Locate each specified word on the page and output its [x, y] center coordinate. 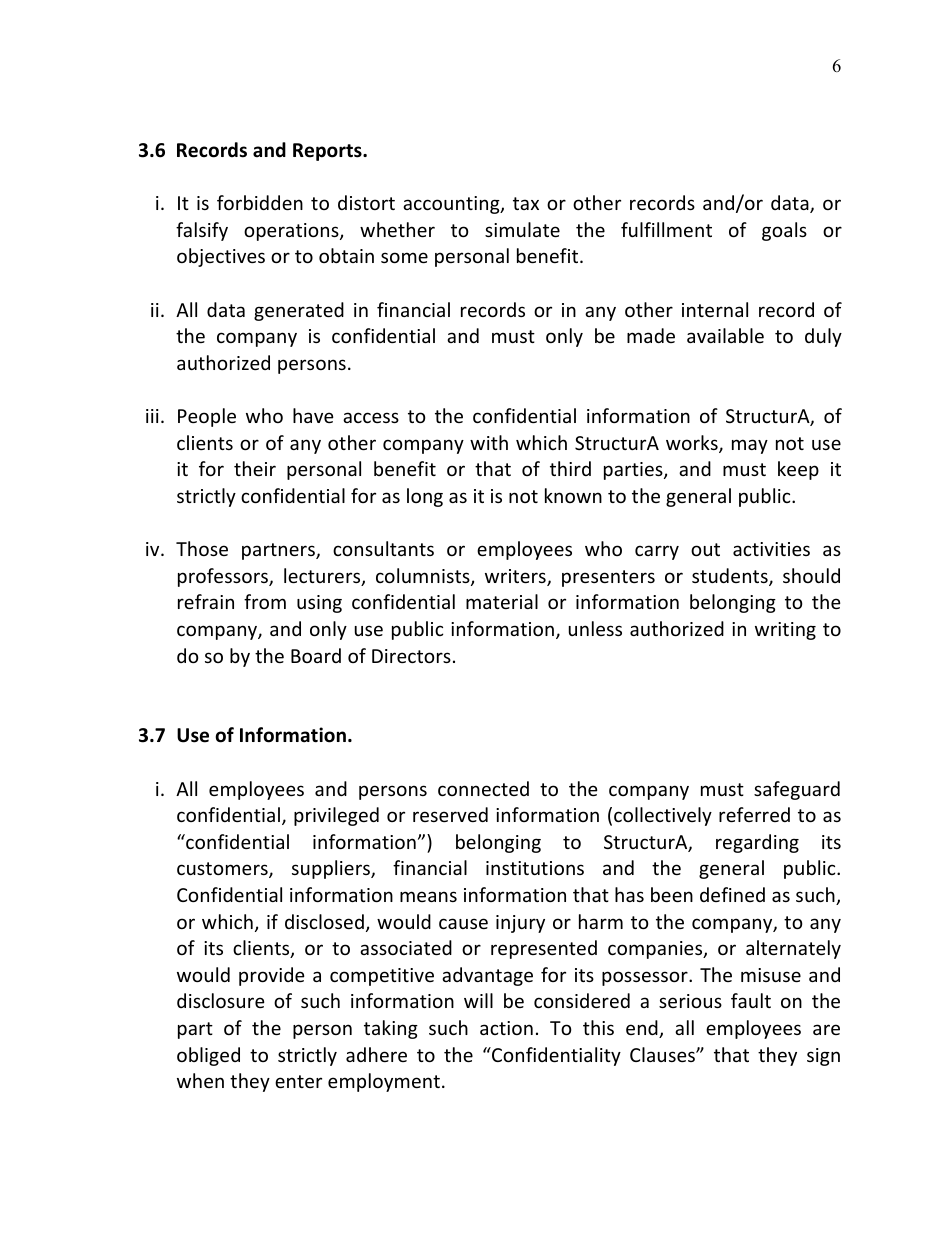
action [506, 1028]
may [750, 446]
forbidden [260, 202]
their [255, 468]
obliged [208, 1056]
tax [526, 203]
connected [483, 788]
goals [784, 231]
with [489, 442]
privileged [336, 816]
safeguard [797, 790]
